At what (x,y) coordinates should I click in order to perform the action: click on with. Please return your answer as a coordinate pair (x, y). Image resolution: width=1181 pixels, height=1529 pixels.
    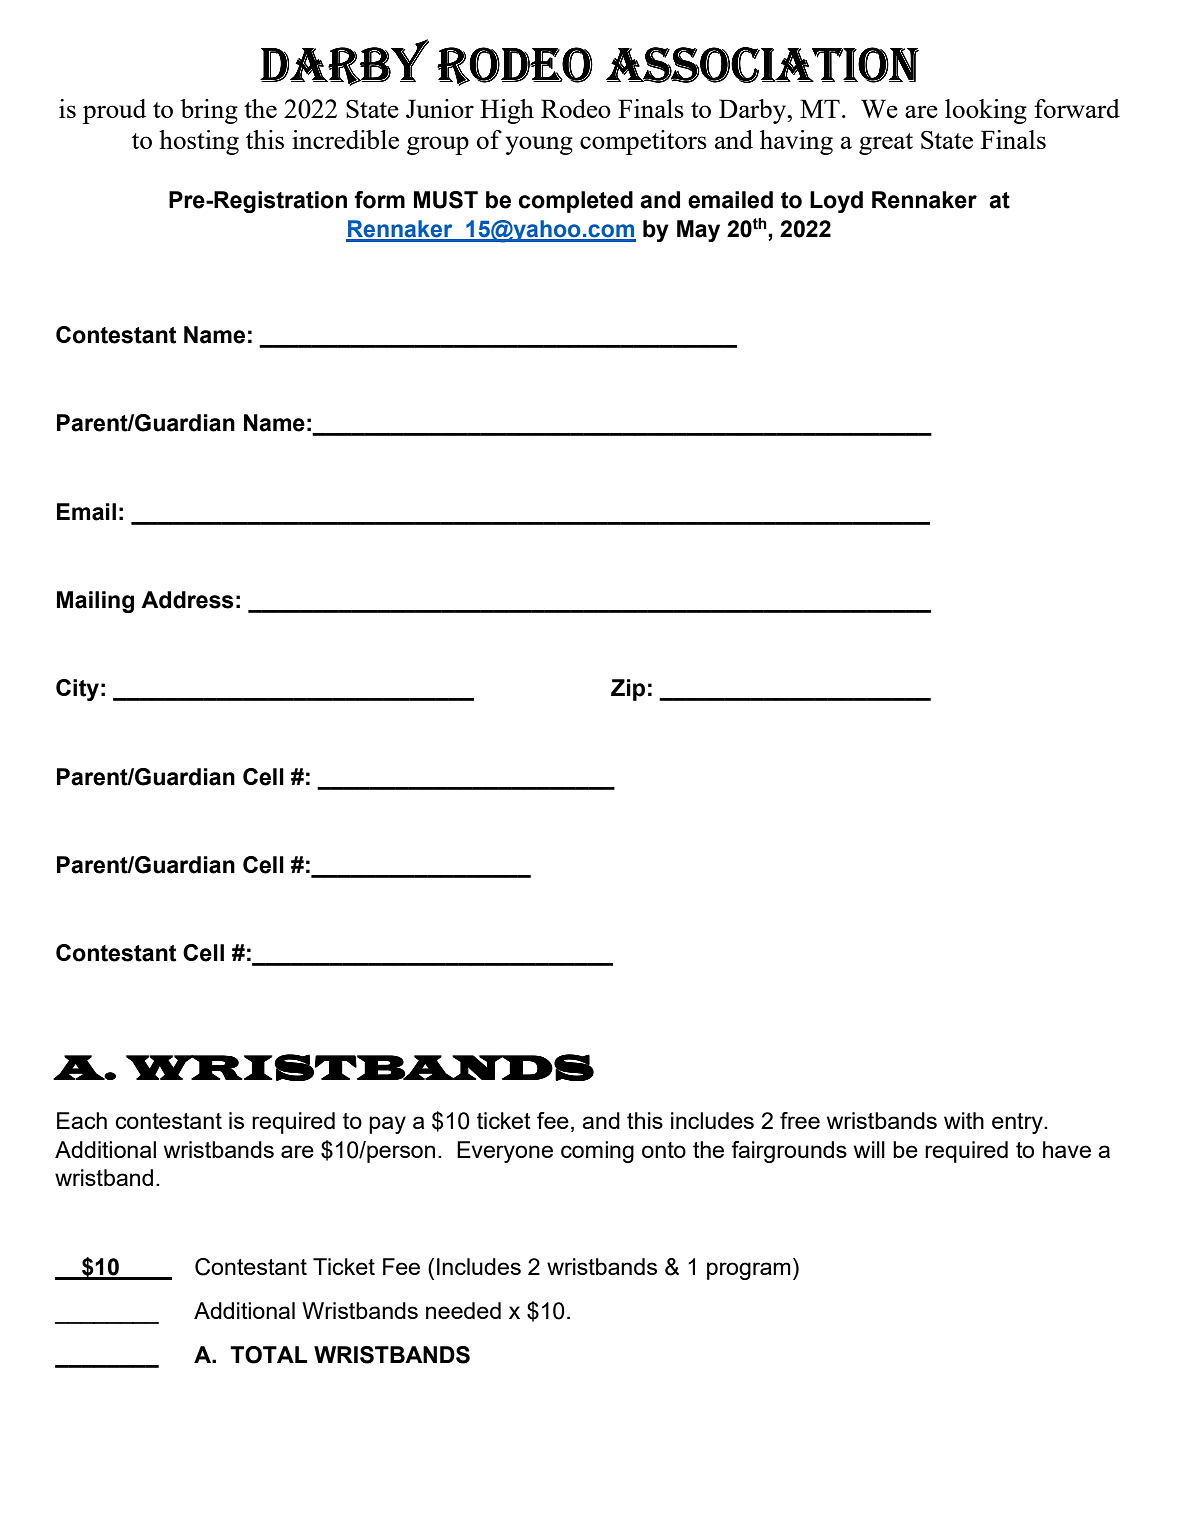
    Looking at the image, I should click on (964, 1120).
